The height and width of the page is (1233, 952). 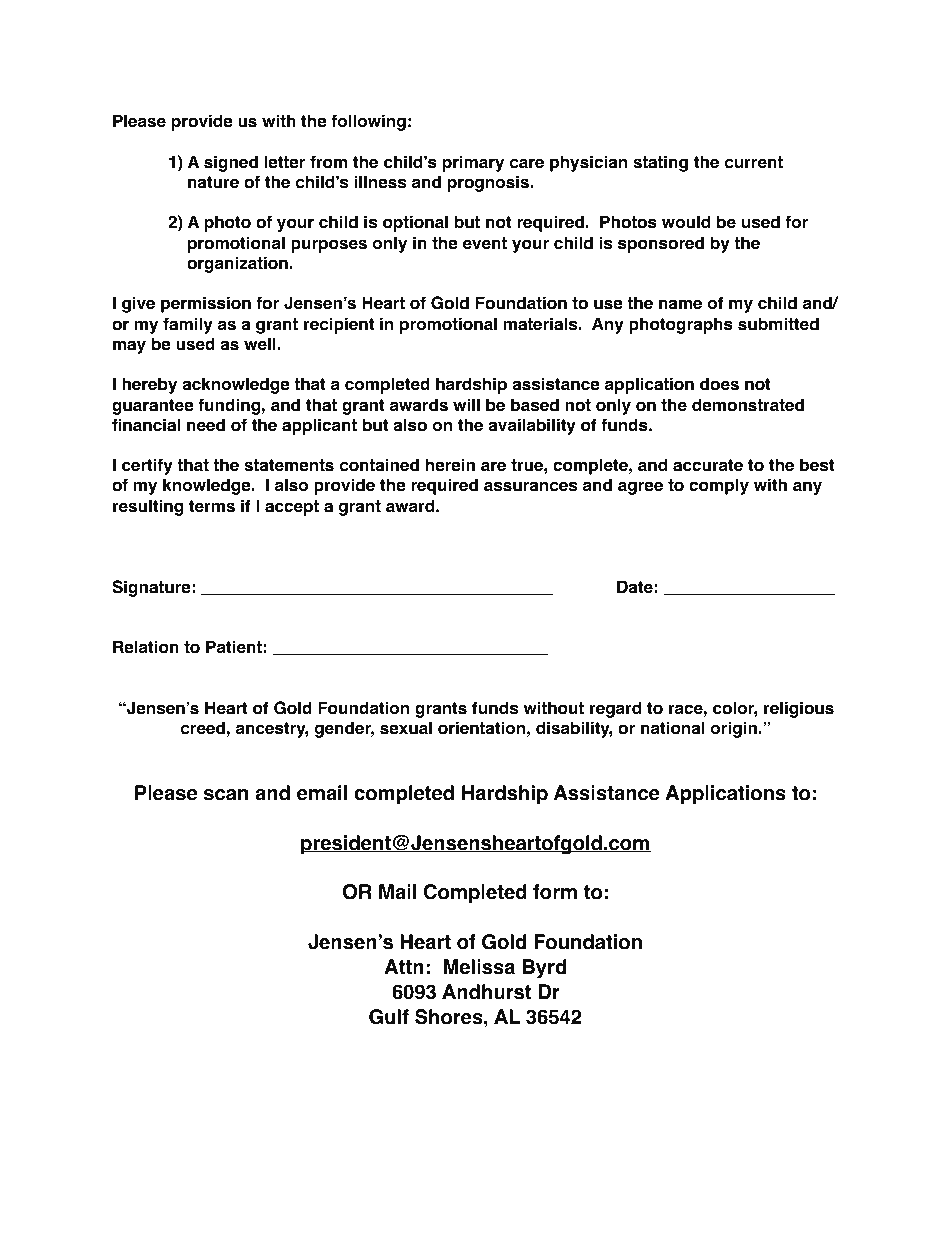 I want to click on sexual, so click(x=406, y=728).
